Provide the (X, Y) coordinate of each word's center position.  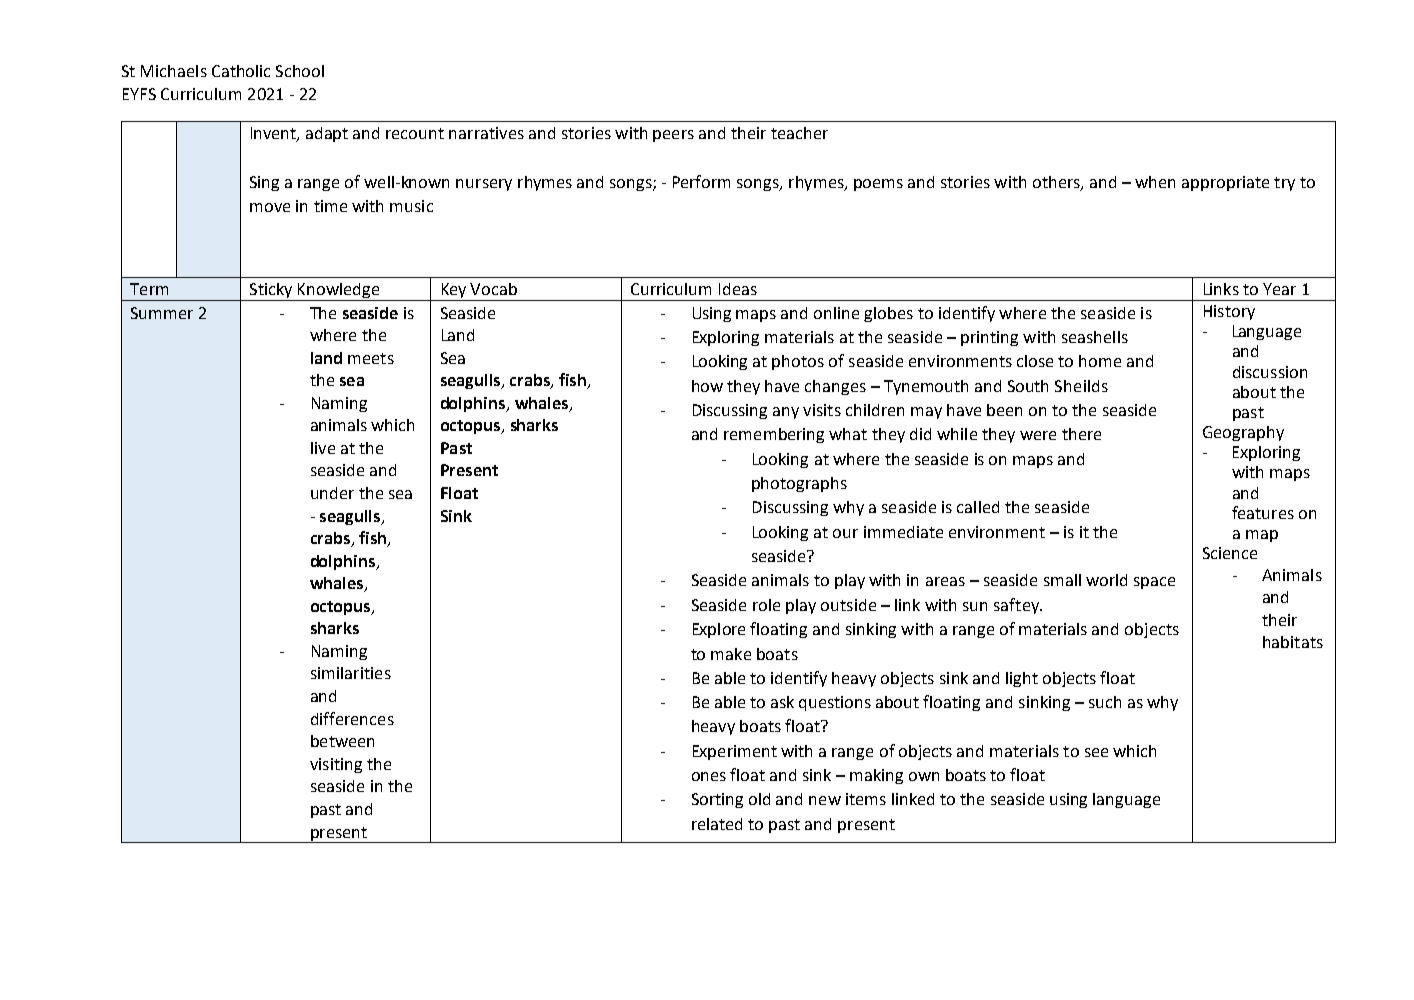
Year (1279, 289)
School (300, 71)
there (1081, 434)
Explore (719, 630)
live (323, 448)
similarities (351, 673)
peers (673, 136)
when (1155, 182)
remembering (774, 435)
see (1096, 752)
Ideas (738, 289)
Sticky (271, 292)
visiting (336, 765)
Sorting (717, 800)
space (1154, 583)
